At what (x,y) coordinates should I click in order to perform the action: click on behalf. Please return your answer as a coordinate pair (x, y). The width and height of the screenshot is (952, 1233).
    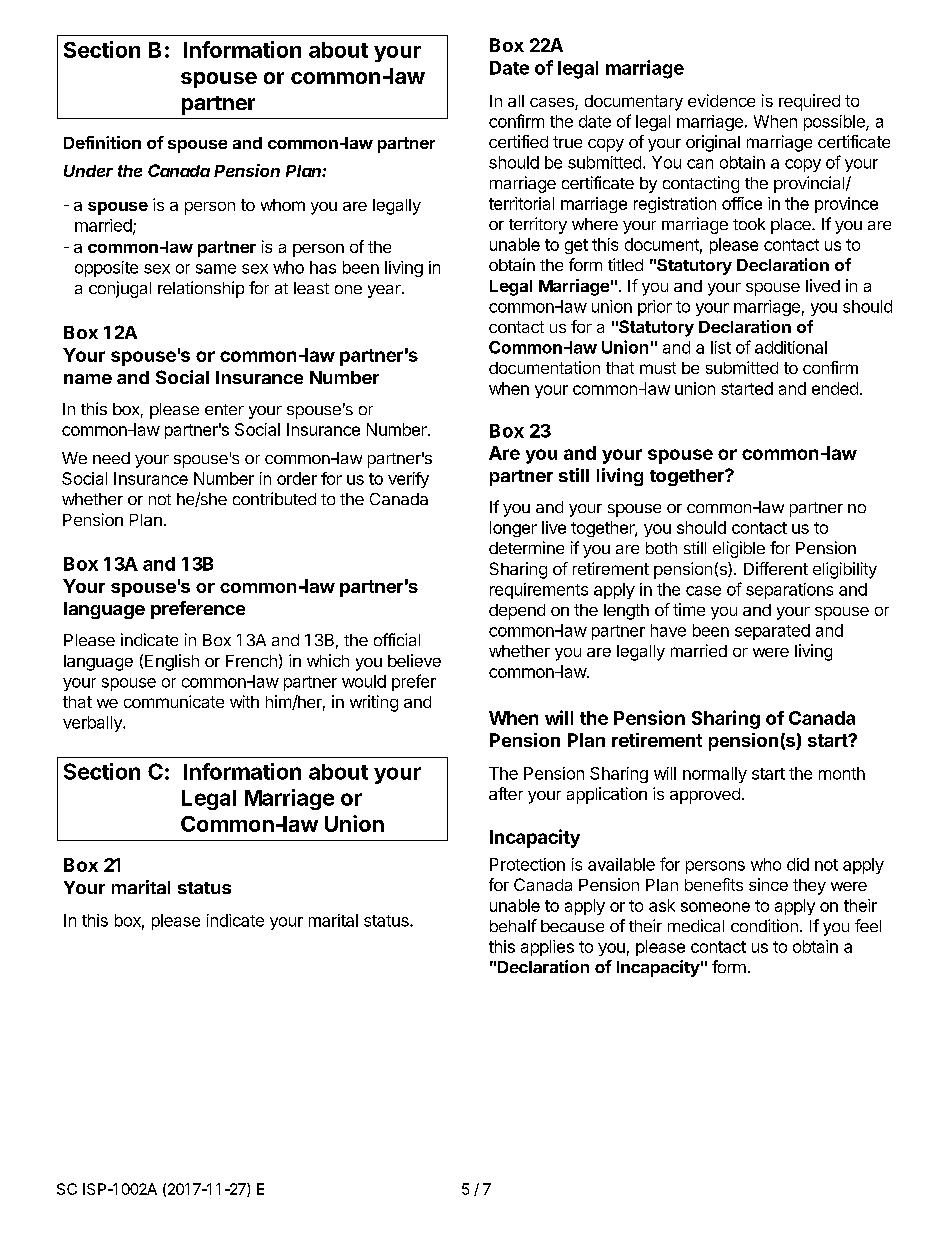
    Looking at the image, I should click on (513, 925).
